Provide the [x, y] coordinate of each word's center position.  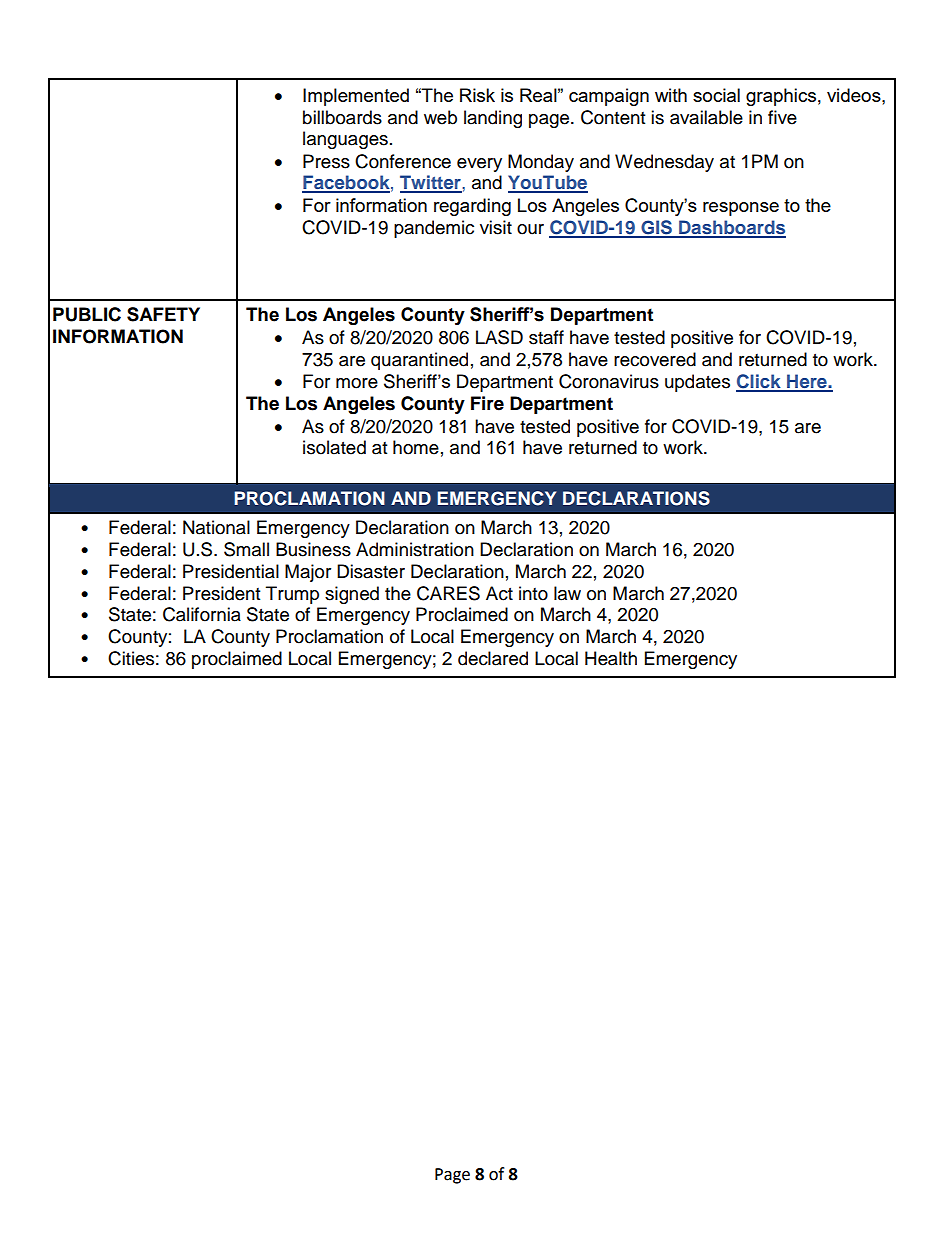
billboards [342, 117]
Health [611, 658]
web [440, 117]
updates [697, 383]
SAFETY [163, 314]
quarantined [419, 361]
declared [493, 658]
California [202, 614]
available [706, 117]
